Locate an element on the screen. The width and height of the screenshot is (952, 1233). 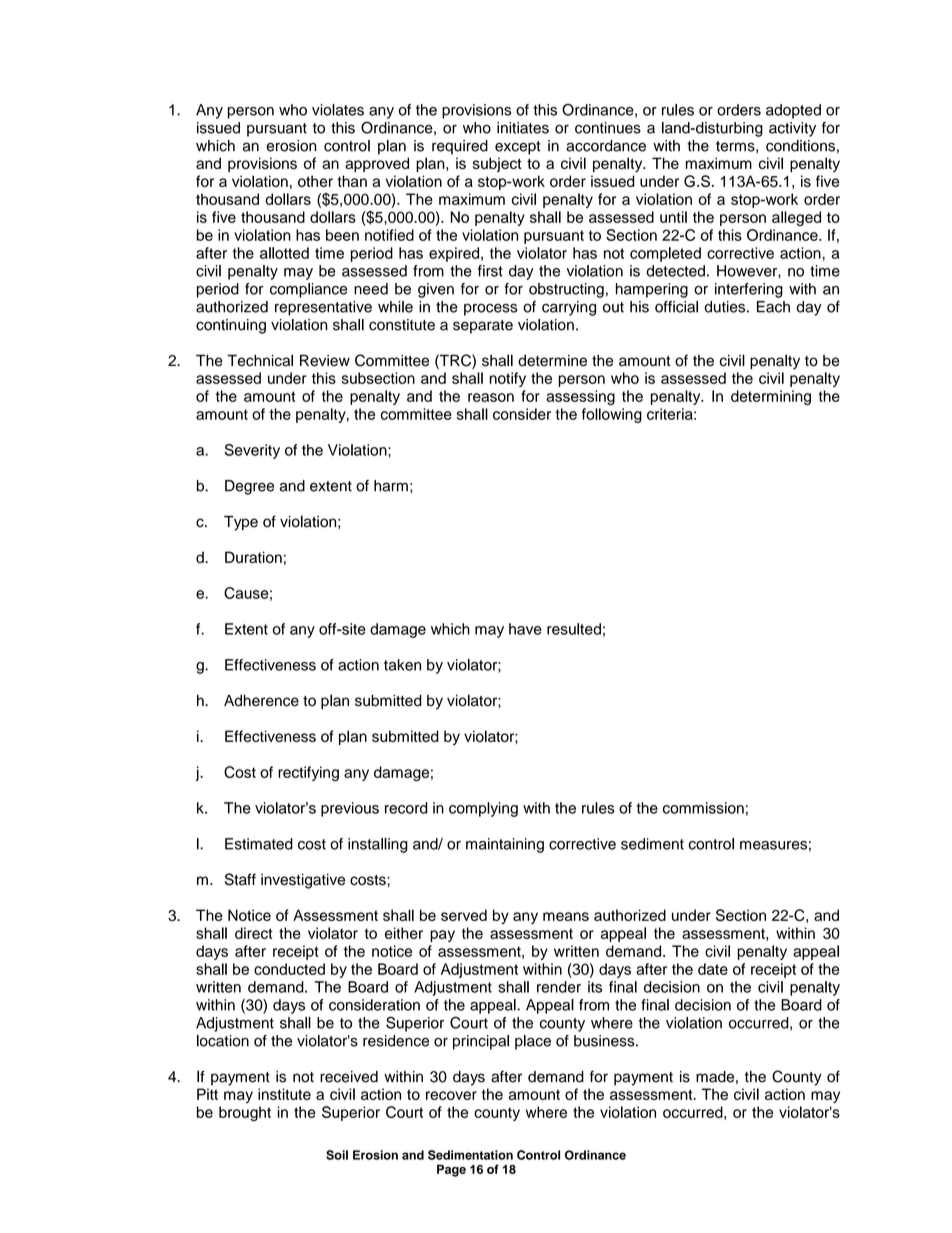
determining is located at coordinates (771, 397).
